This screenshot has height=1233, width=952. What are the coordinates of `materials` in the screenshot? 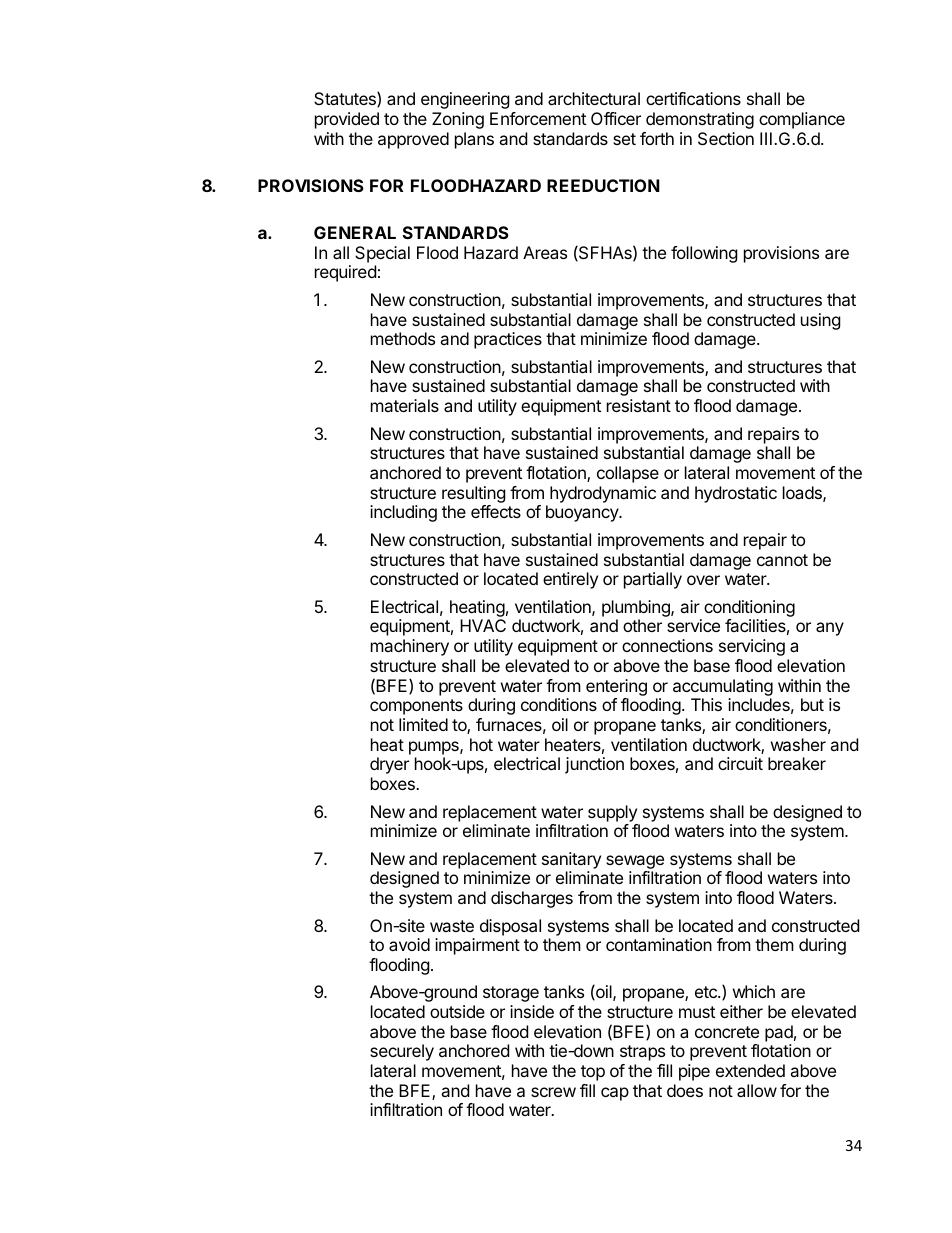 It's located at (405, 405).
